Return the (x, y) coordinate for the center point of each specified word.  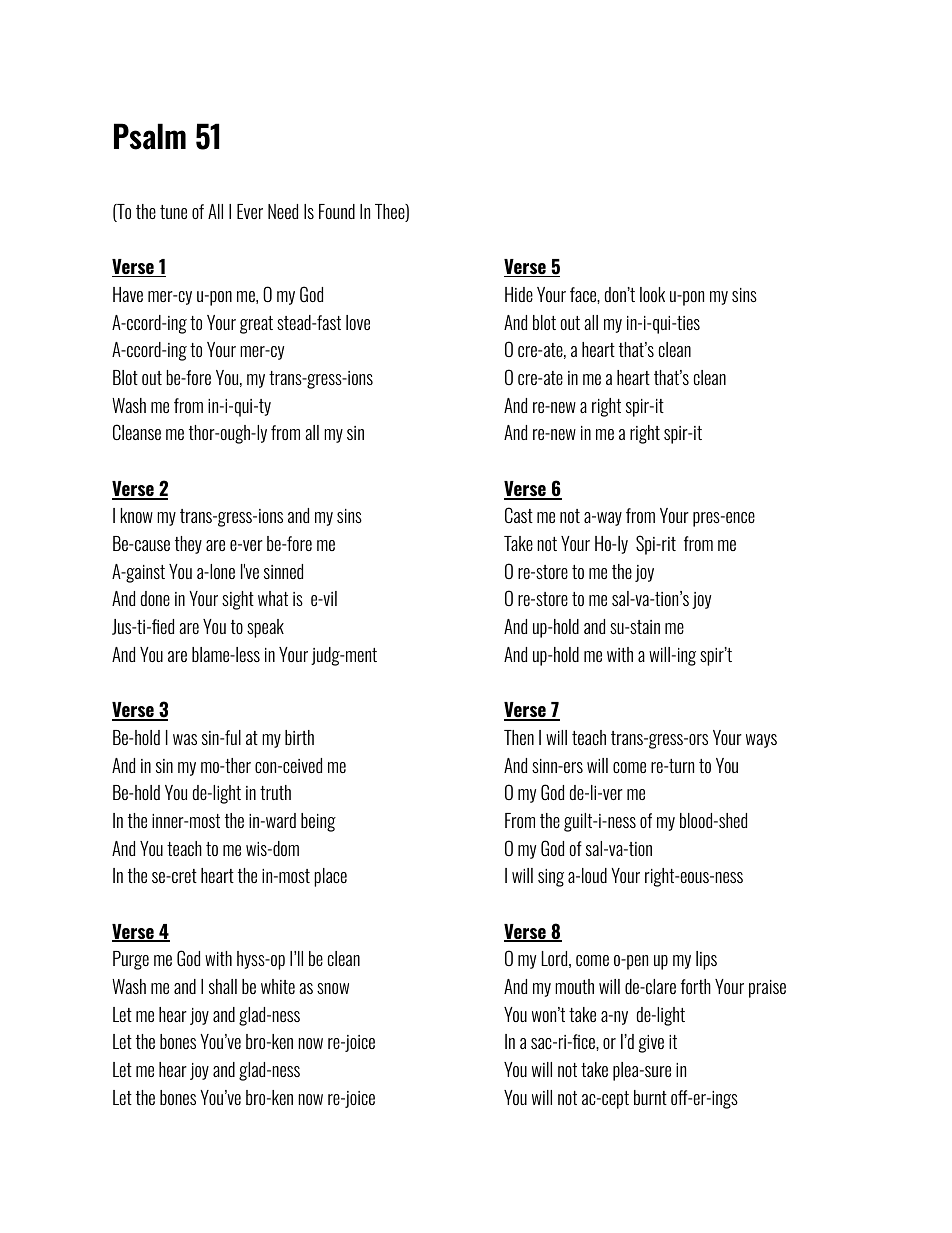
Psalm (150, 136)
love (358, 322)
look (652, 294)
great (256, 325)
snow (333, 988)
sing (551, 878)
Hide (519, 294)
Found (337, 211)
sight (238, 600)
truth (275, 792)
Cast (519, 515)
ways (761, 741)
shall (223, 986)
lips (706, 960)
